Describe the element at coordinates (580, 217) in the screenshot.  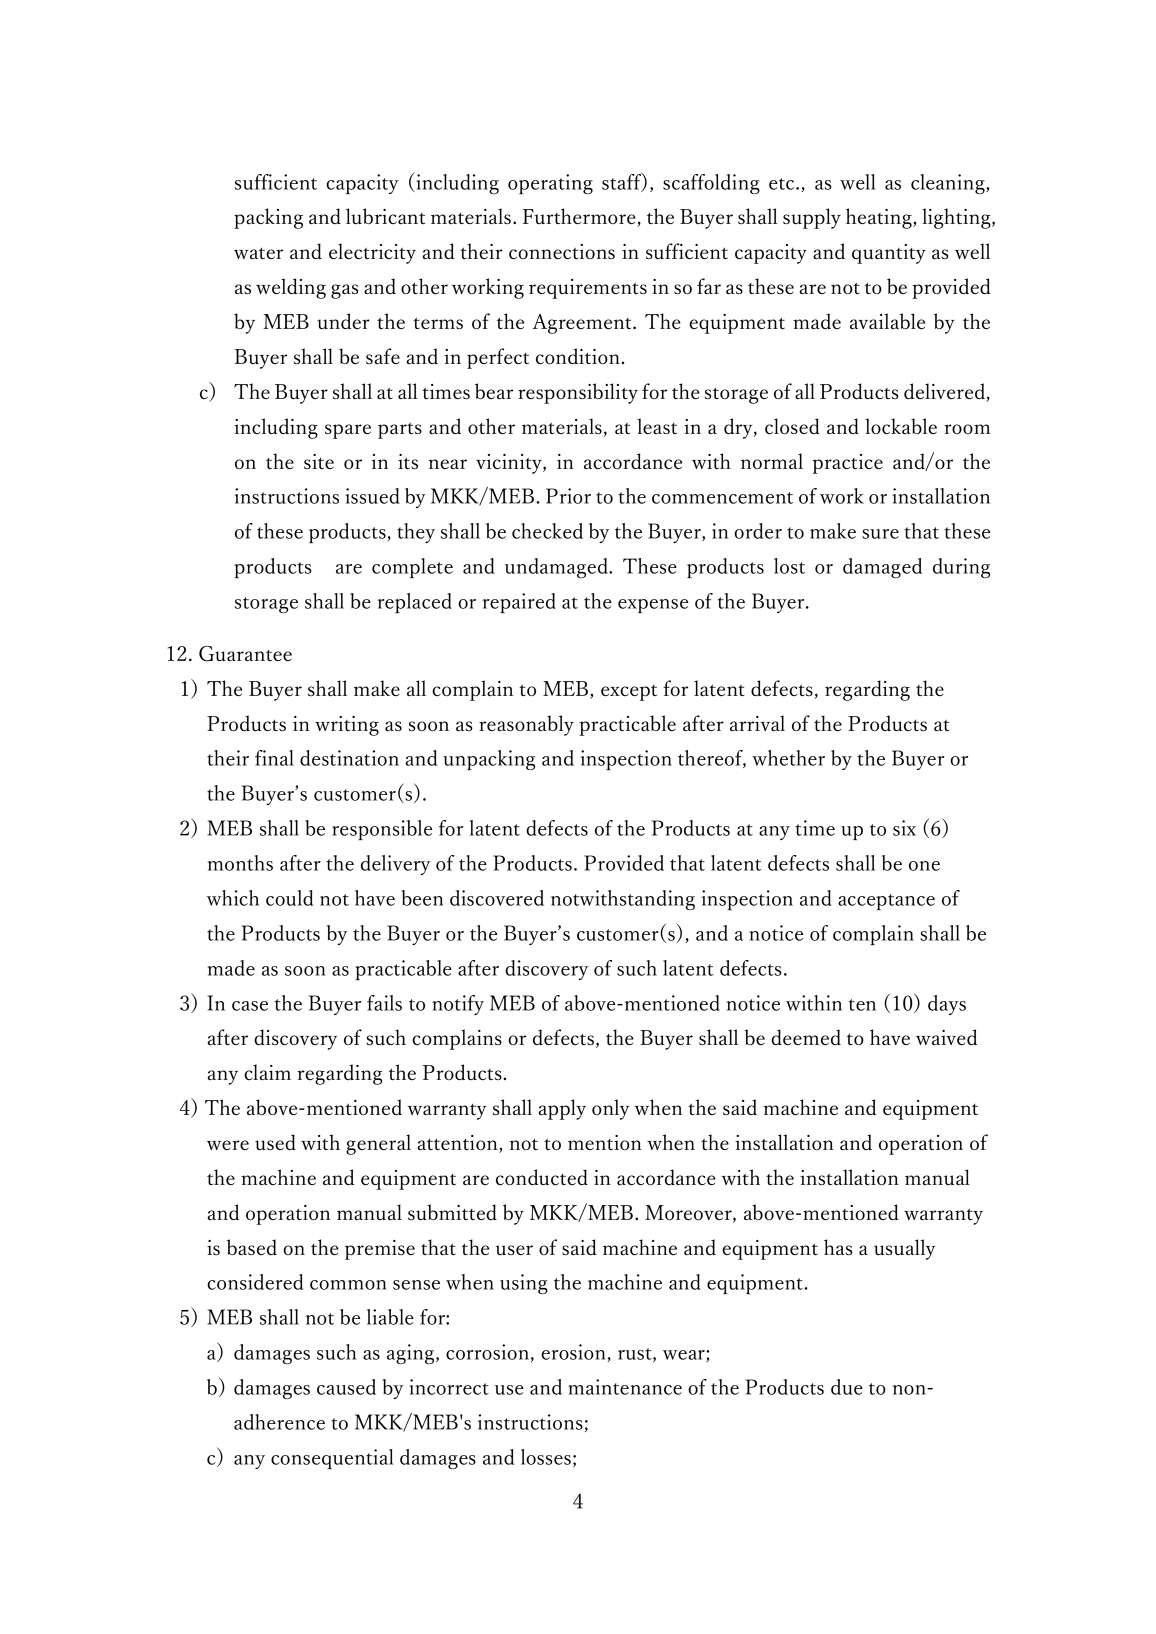
I see `Furthermore` at that location.
